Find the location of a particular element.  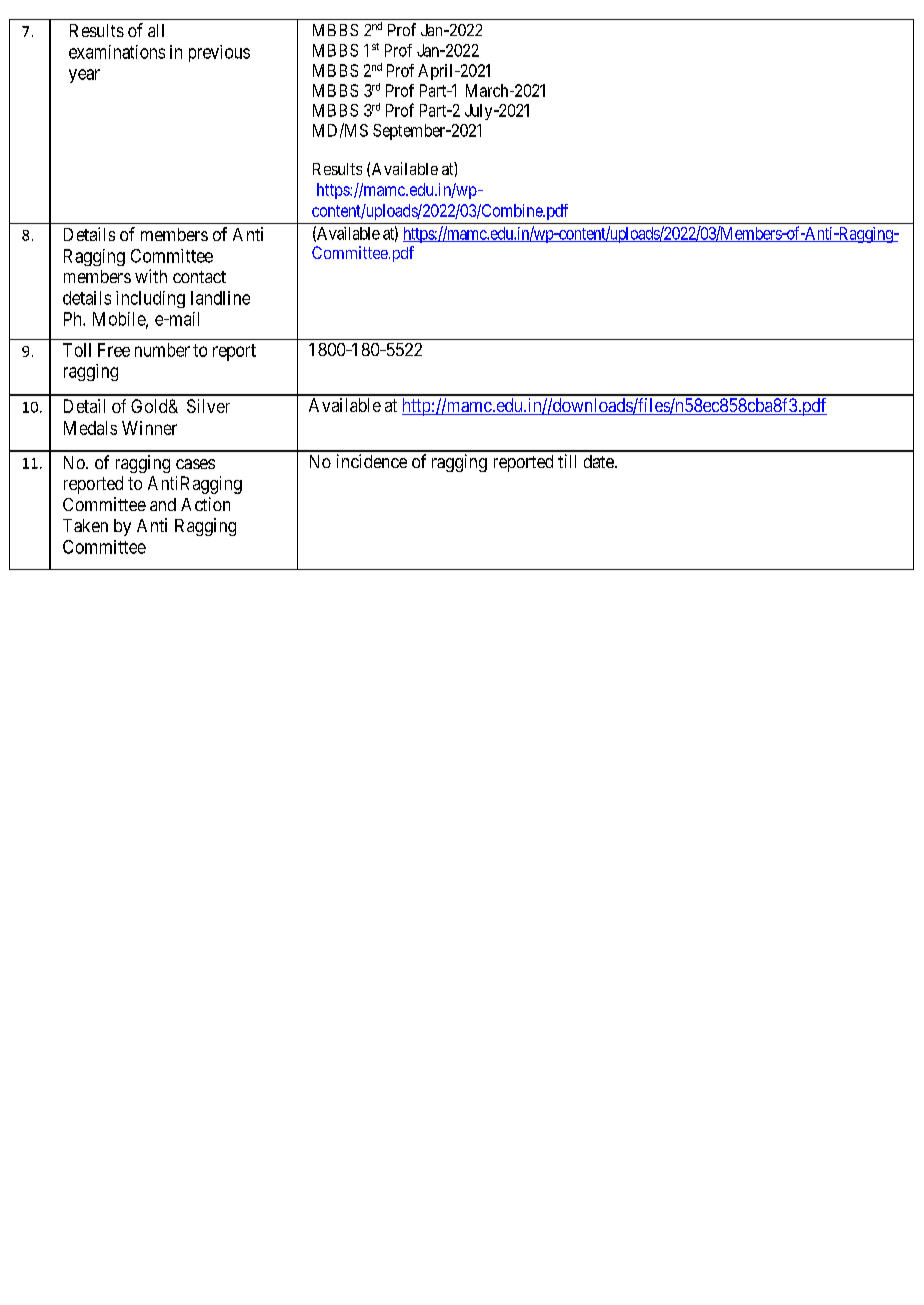

with is located at coordinates (151, 276).
